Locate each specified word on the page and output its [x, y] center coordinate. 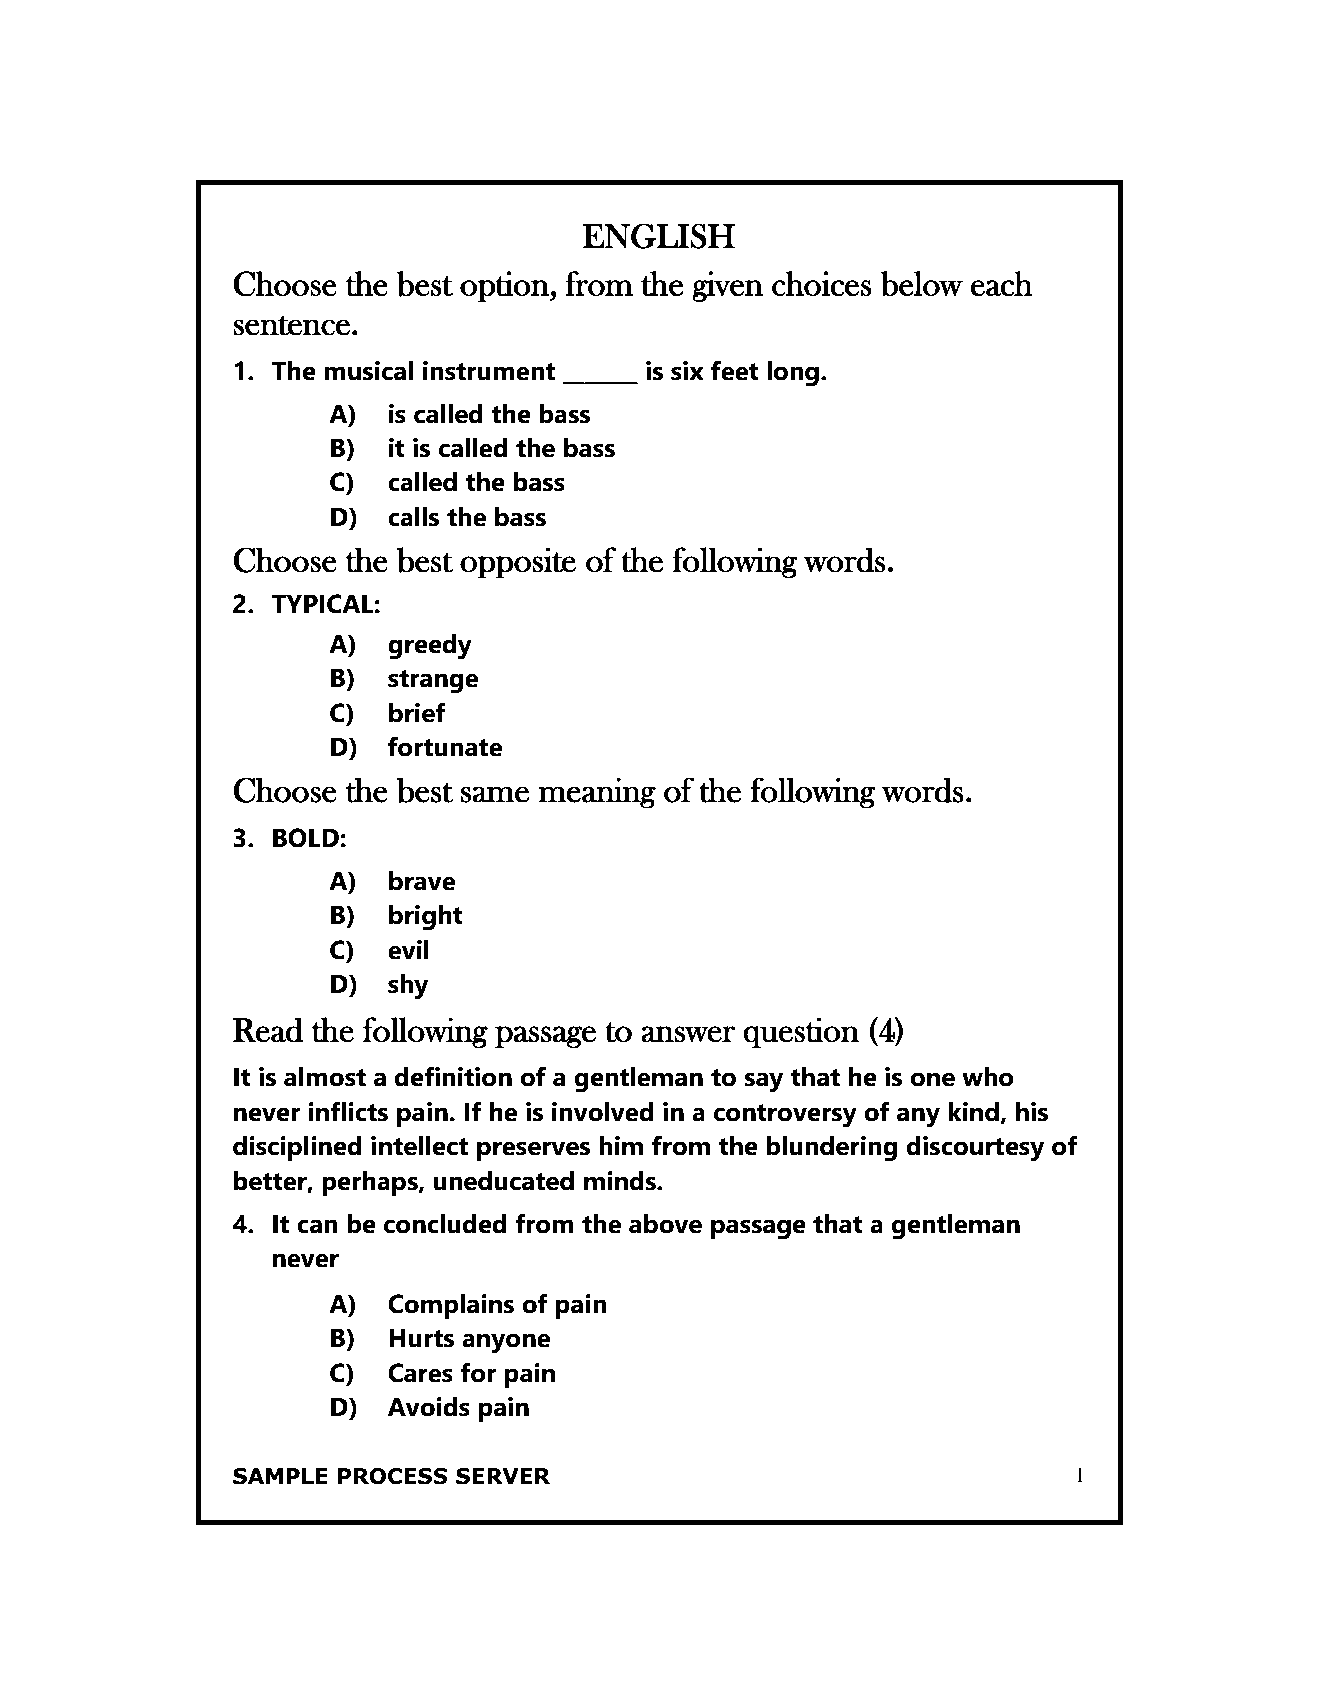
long [793, 374]
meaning [597, 793]
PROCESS [393, 1476]
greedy [430, 647]
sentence [291, 325]
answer [688, 1034]
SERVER [503, 1476]
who [988, 1077]
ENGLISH [659, 236]
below [921, 284]
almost [325, 1077]
